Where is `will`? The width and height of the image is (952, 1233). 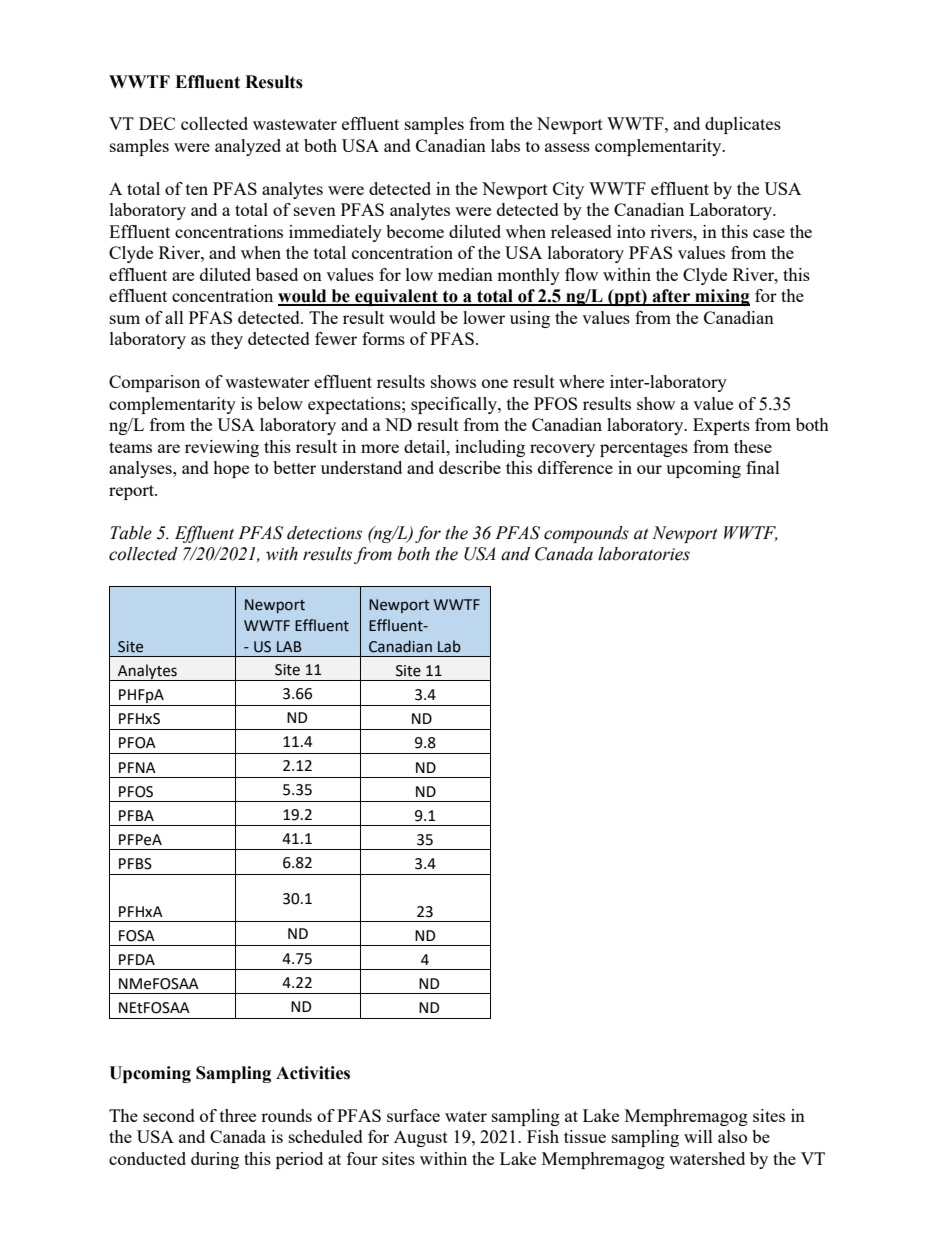
will is located at coordinates (698, 1136).
